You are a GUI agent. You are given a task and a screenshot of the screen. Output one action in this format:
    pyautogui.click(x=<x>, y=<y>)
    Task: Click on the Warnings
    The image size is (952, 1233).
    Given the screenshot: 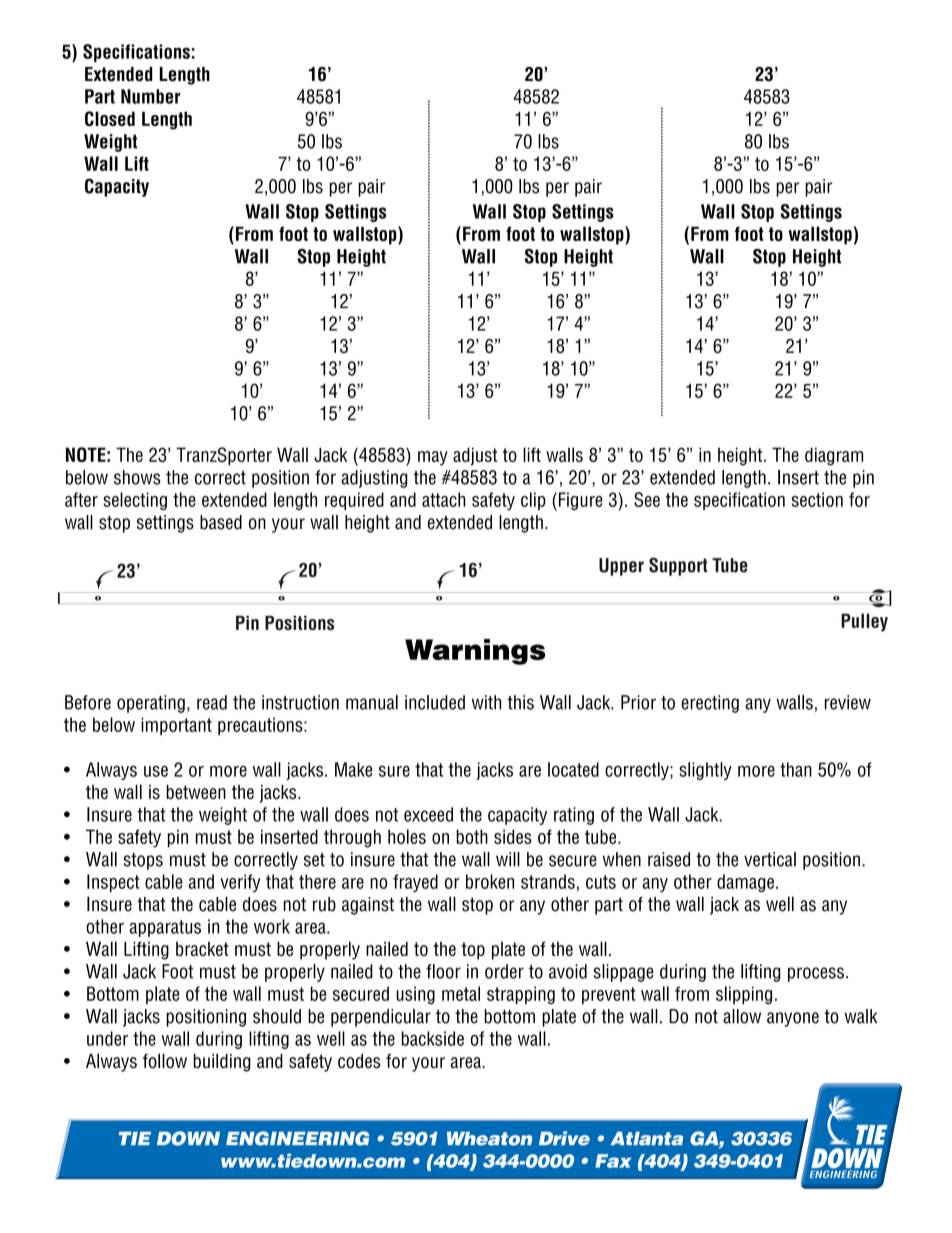 What is the action you would take?
    pyautogui.click(x=475, y=652)
